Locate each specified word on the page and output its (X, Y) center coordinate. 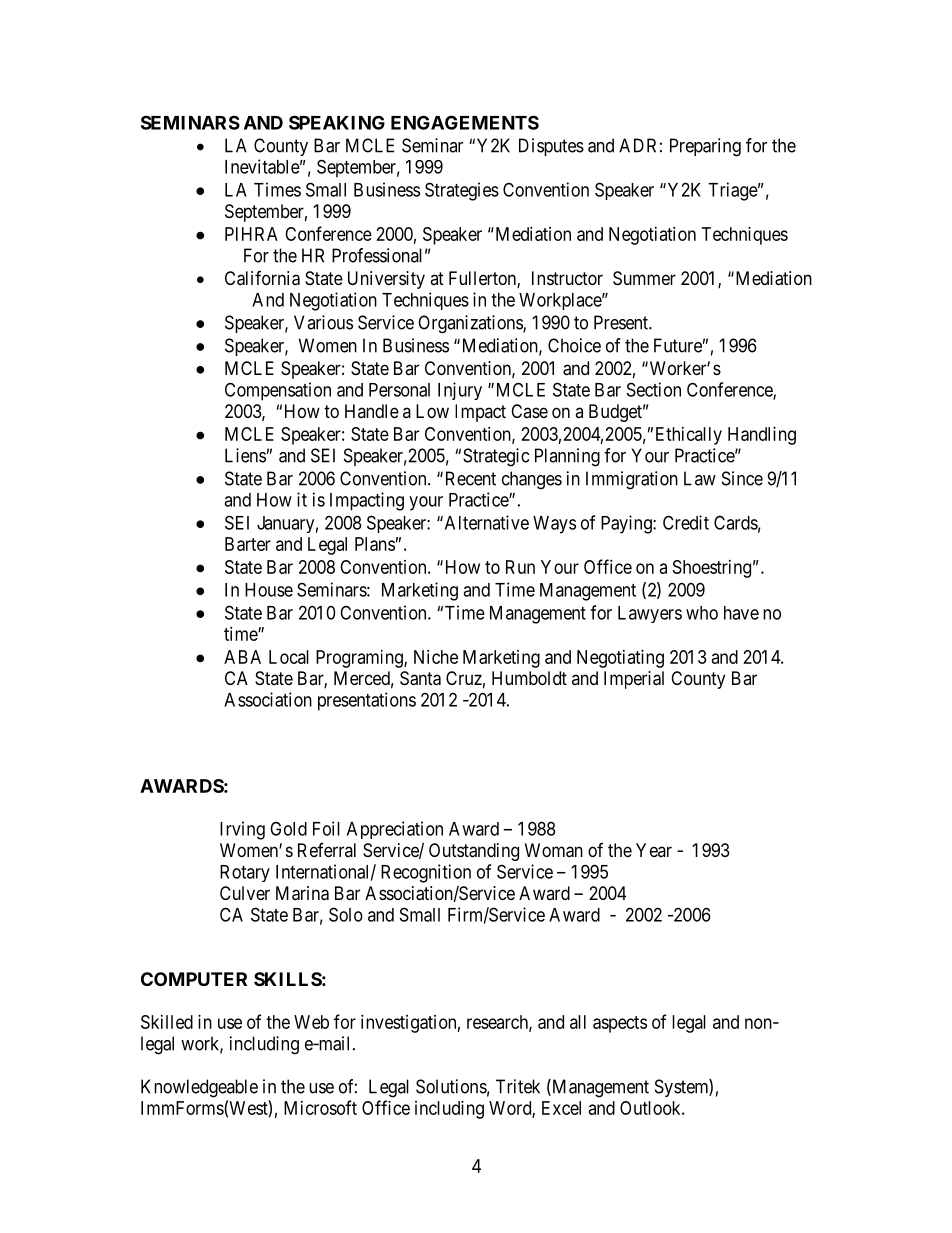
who (702, 613)
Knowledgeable (199, 1088)
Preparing (705, 147)
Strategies (462, 191)
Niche (436, 657)
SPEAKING (337, 122)
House (269, 590)
